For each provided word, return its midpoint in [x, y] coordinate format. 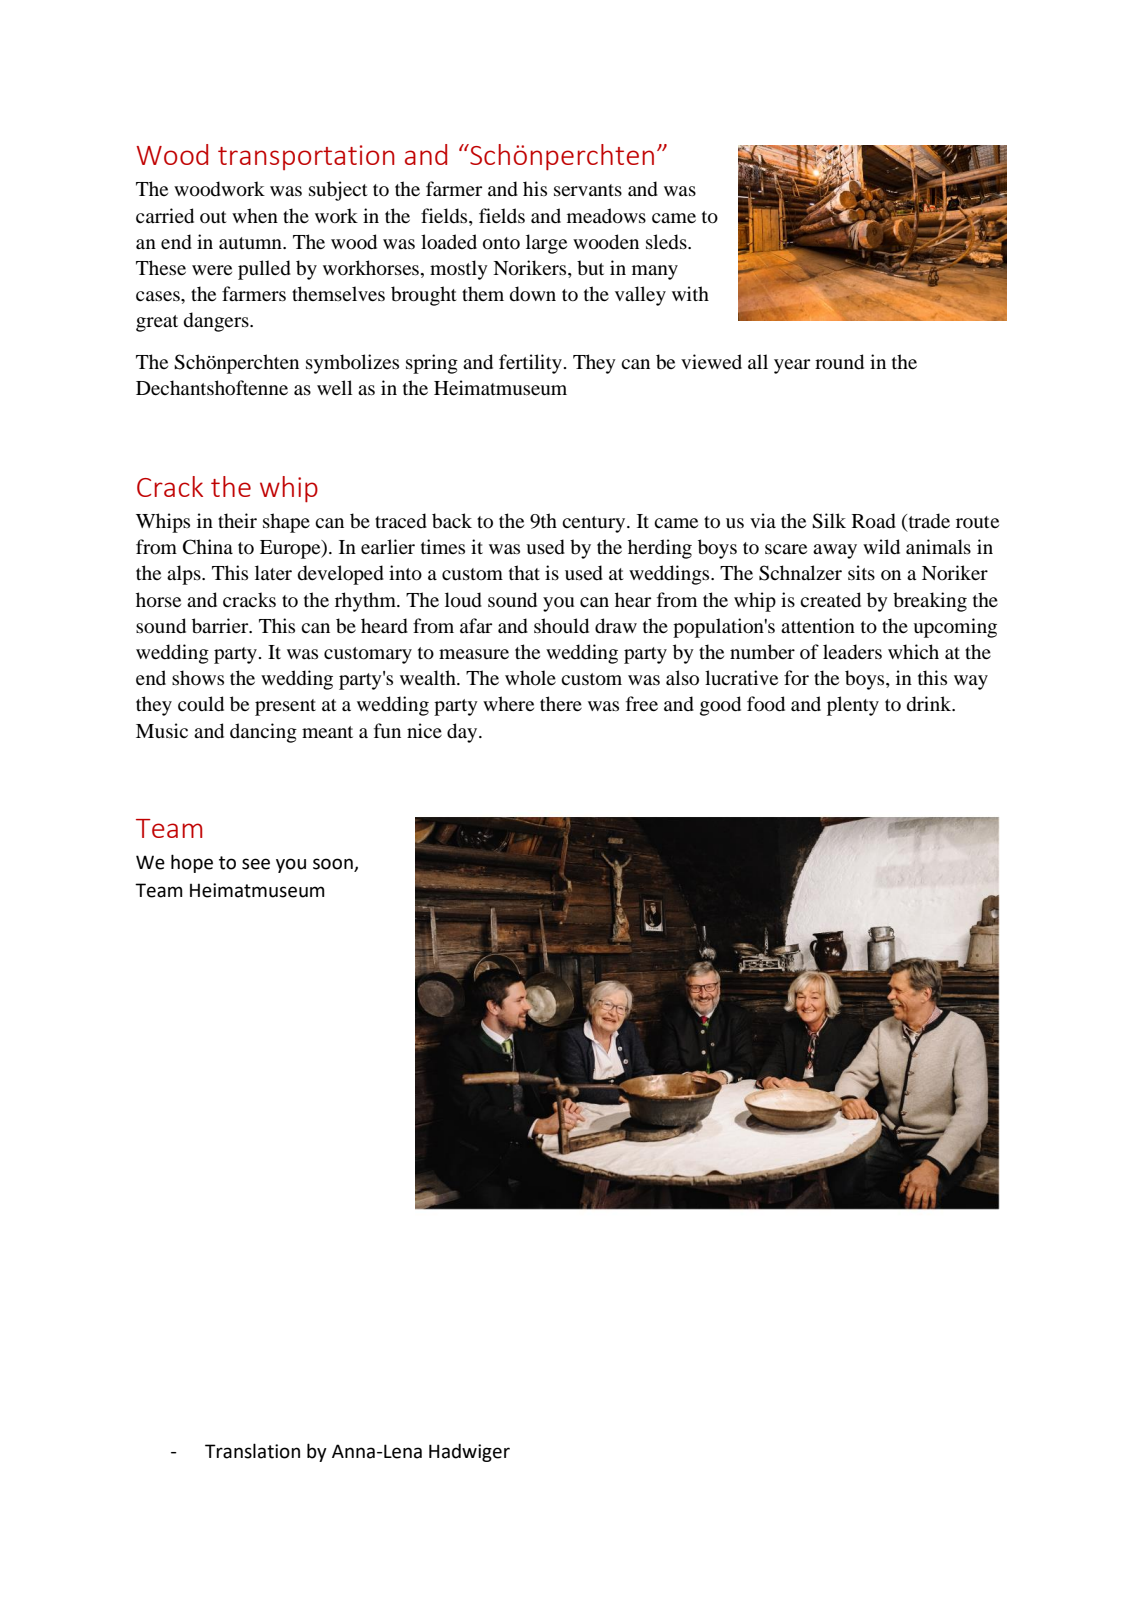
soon [334, 865]
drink [930, 704]
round [839, 362]
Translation [252, 1451]
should [561, 626]
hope [192, 863]
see [256, 864]
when [255, 215]
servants [588, 190]
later [273, 572]
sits [861, 572]
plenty [853, 706]
